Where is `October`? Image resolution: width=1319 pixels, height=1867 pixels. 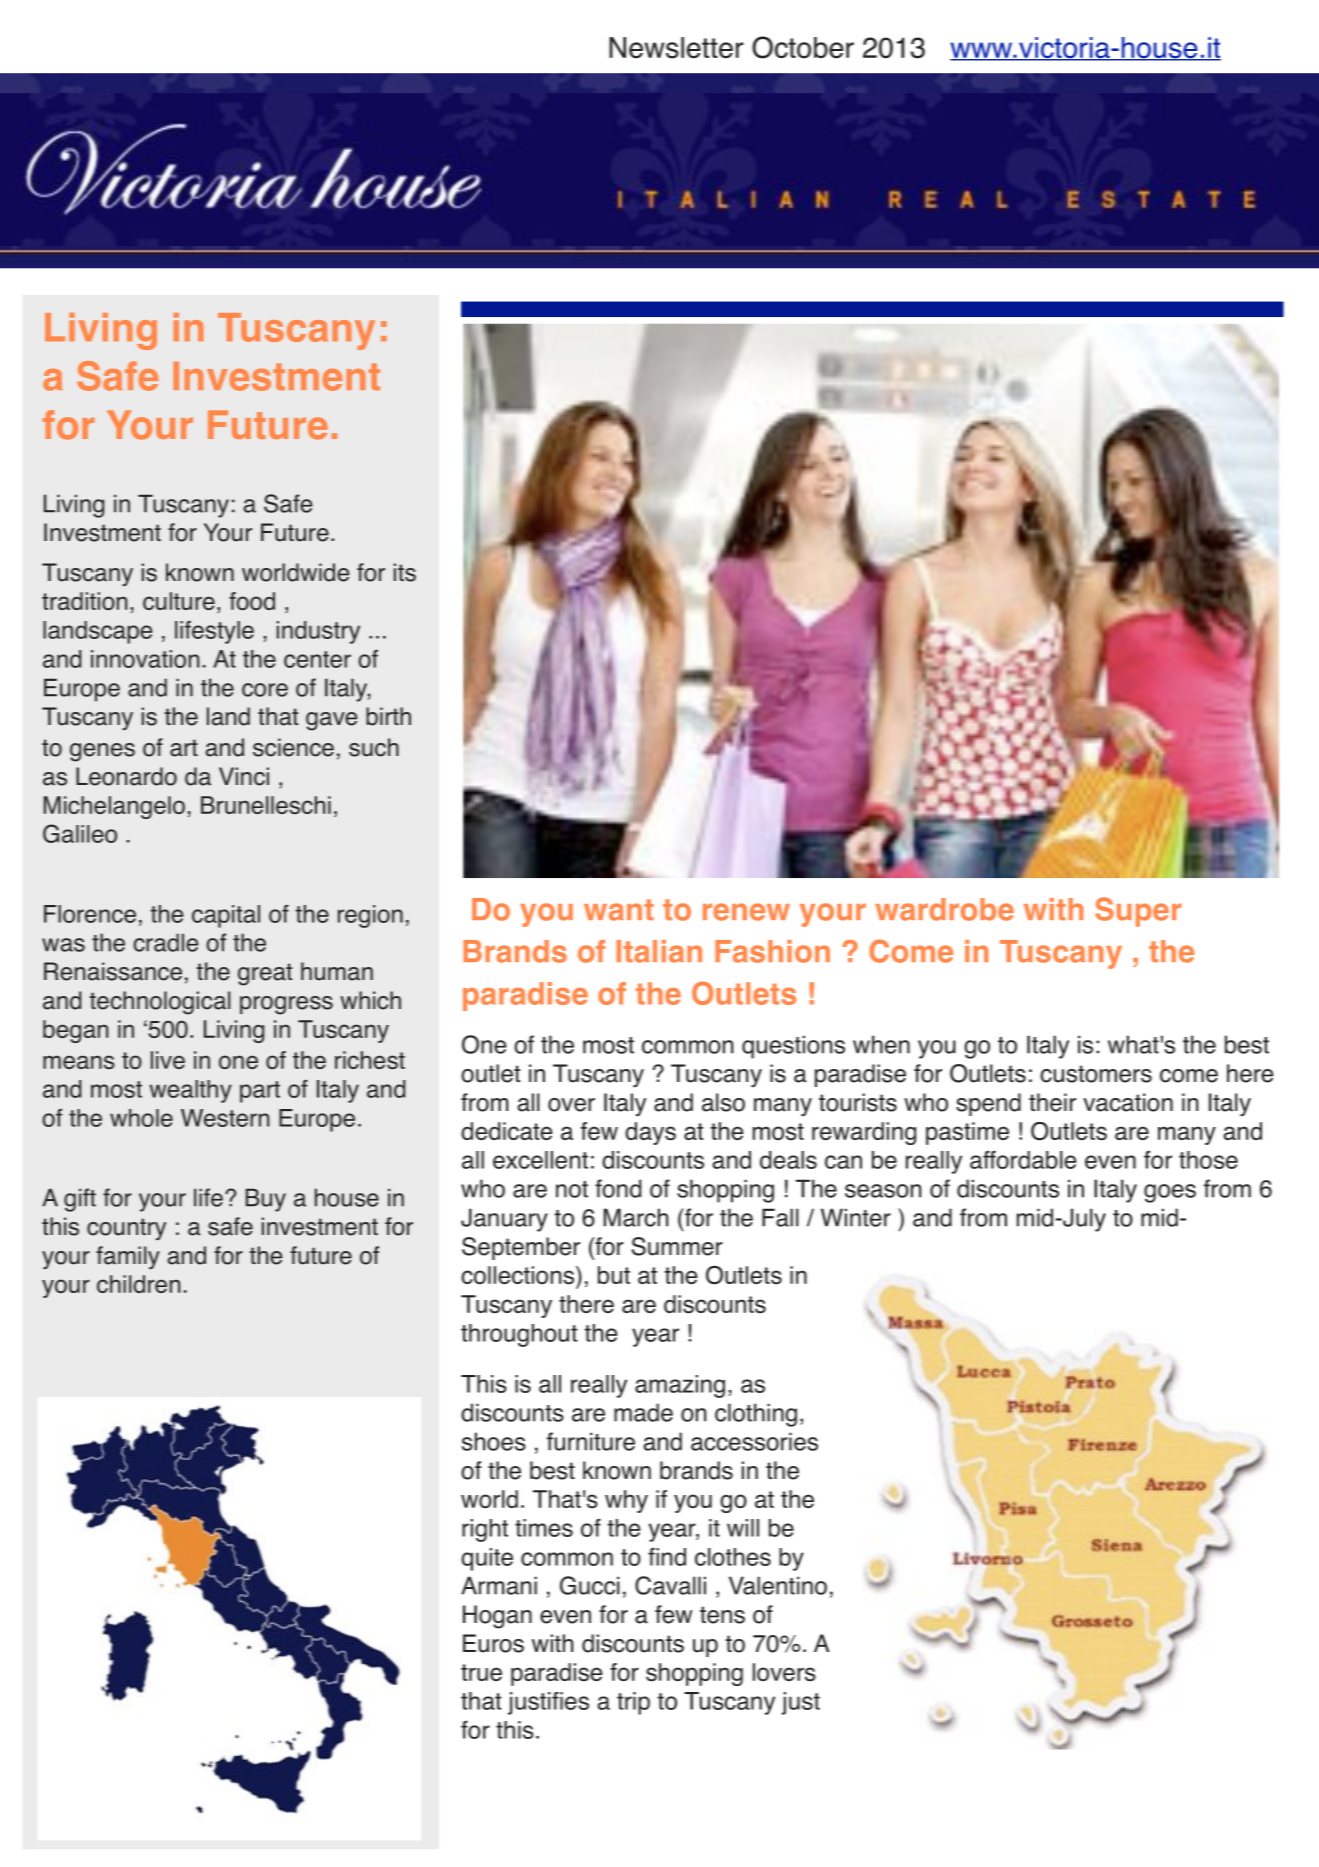 October is located at coordinates (803, 47).
